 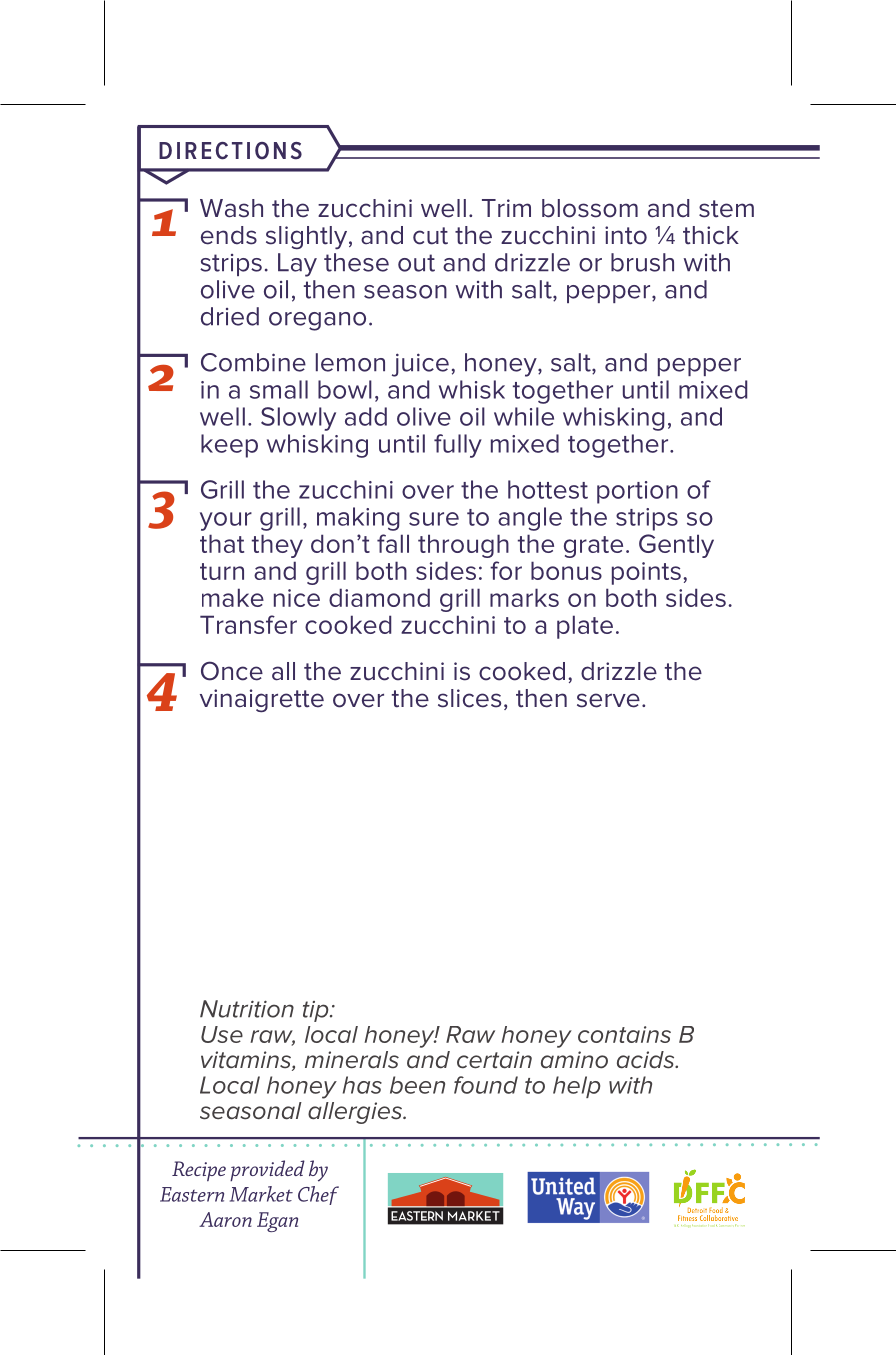 What do you see at coordinates (637, 492) in the screenshot?
I see `portion` at bounding box center [637, 492].
